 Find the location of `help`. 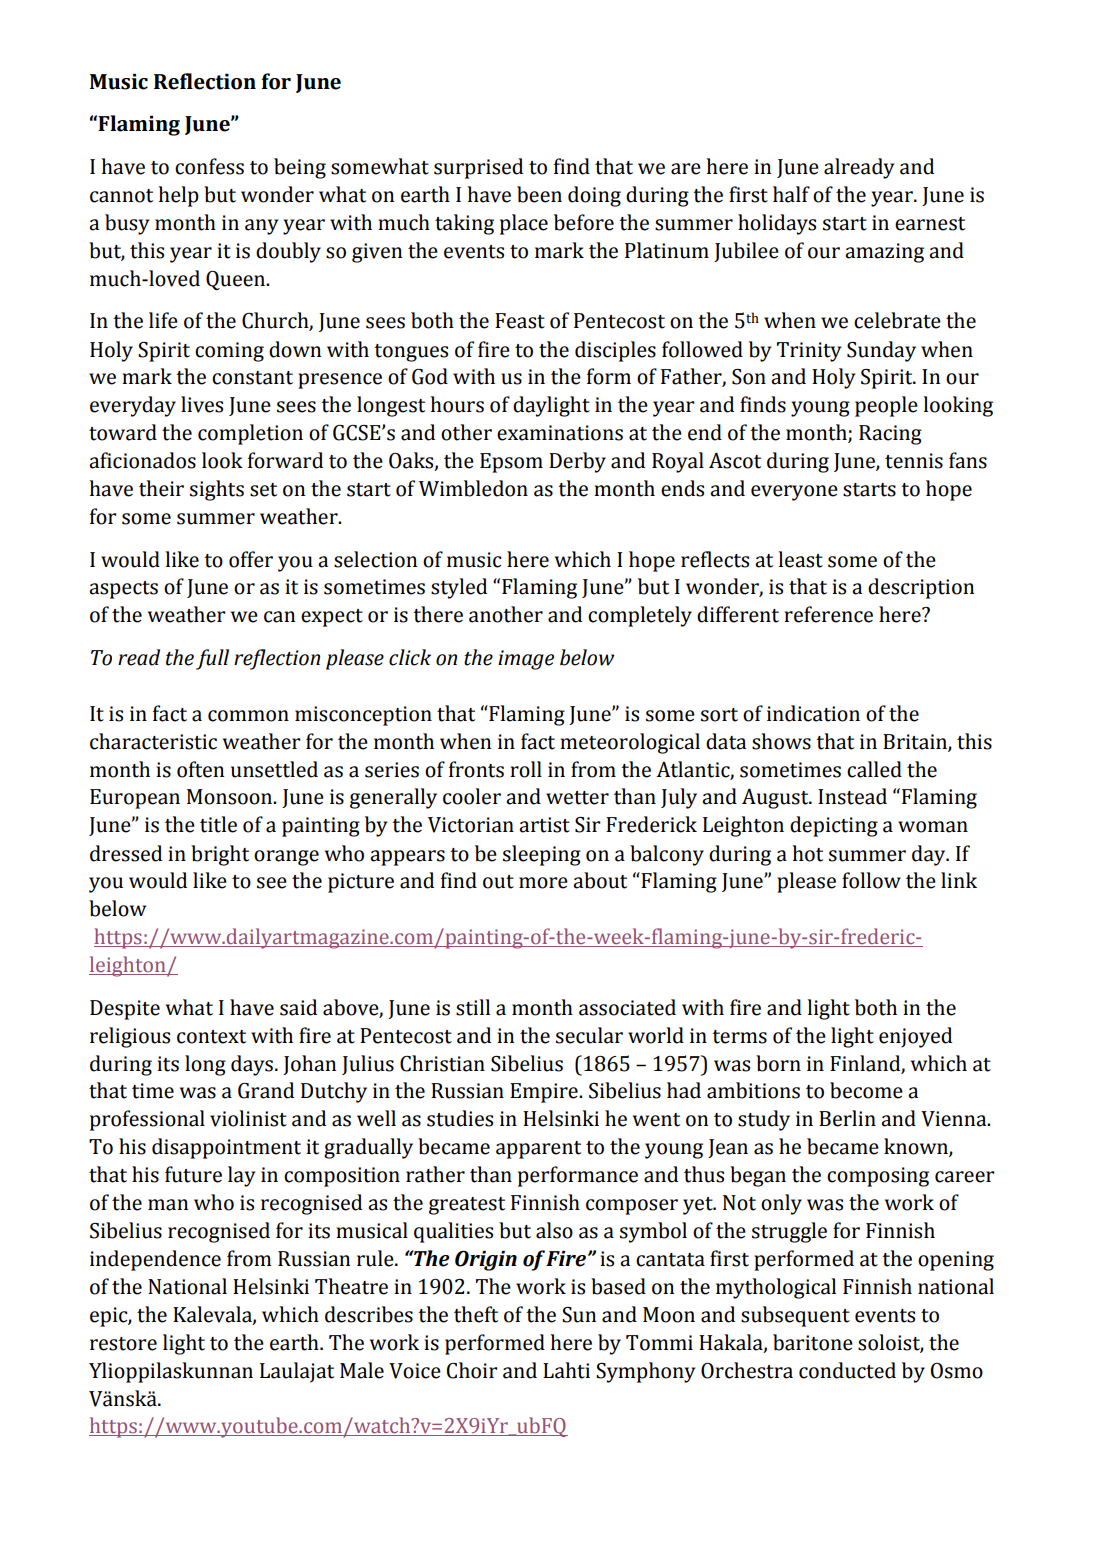

help is located at coordinates (178, 196).
